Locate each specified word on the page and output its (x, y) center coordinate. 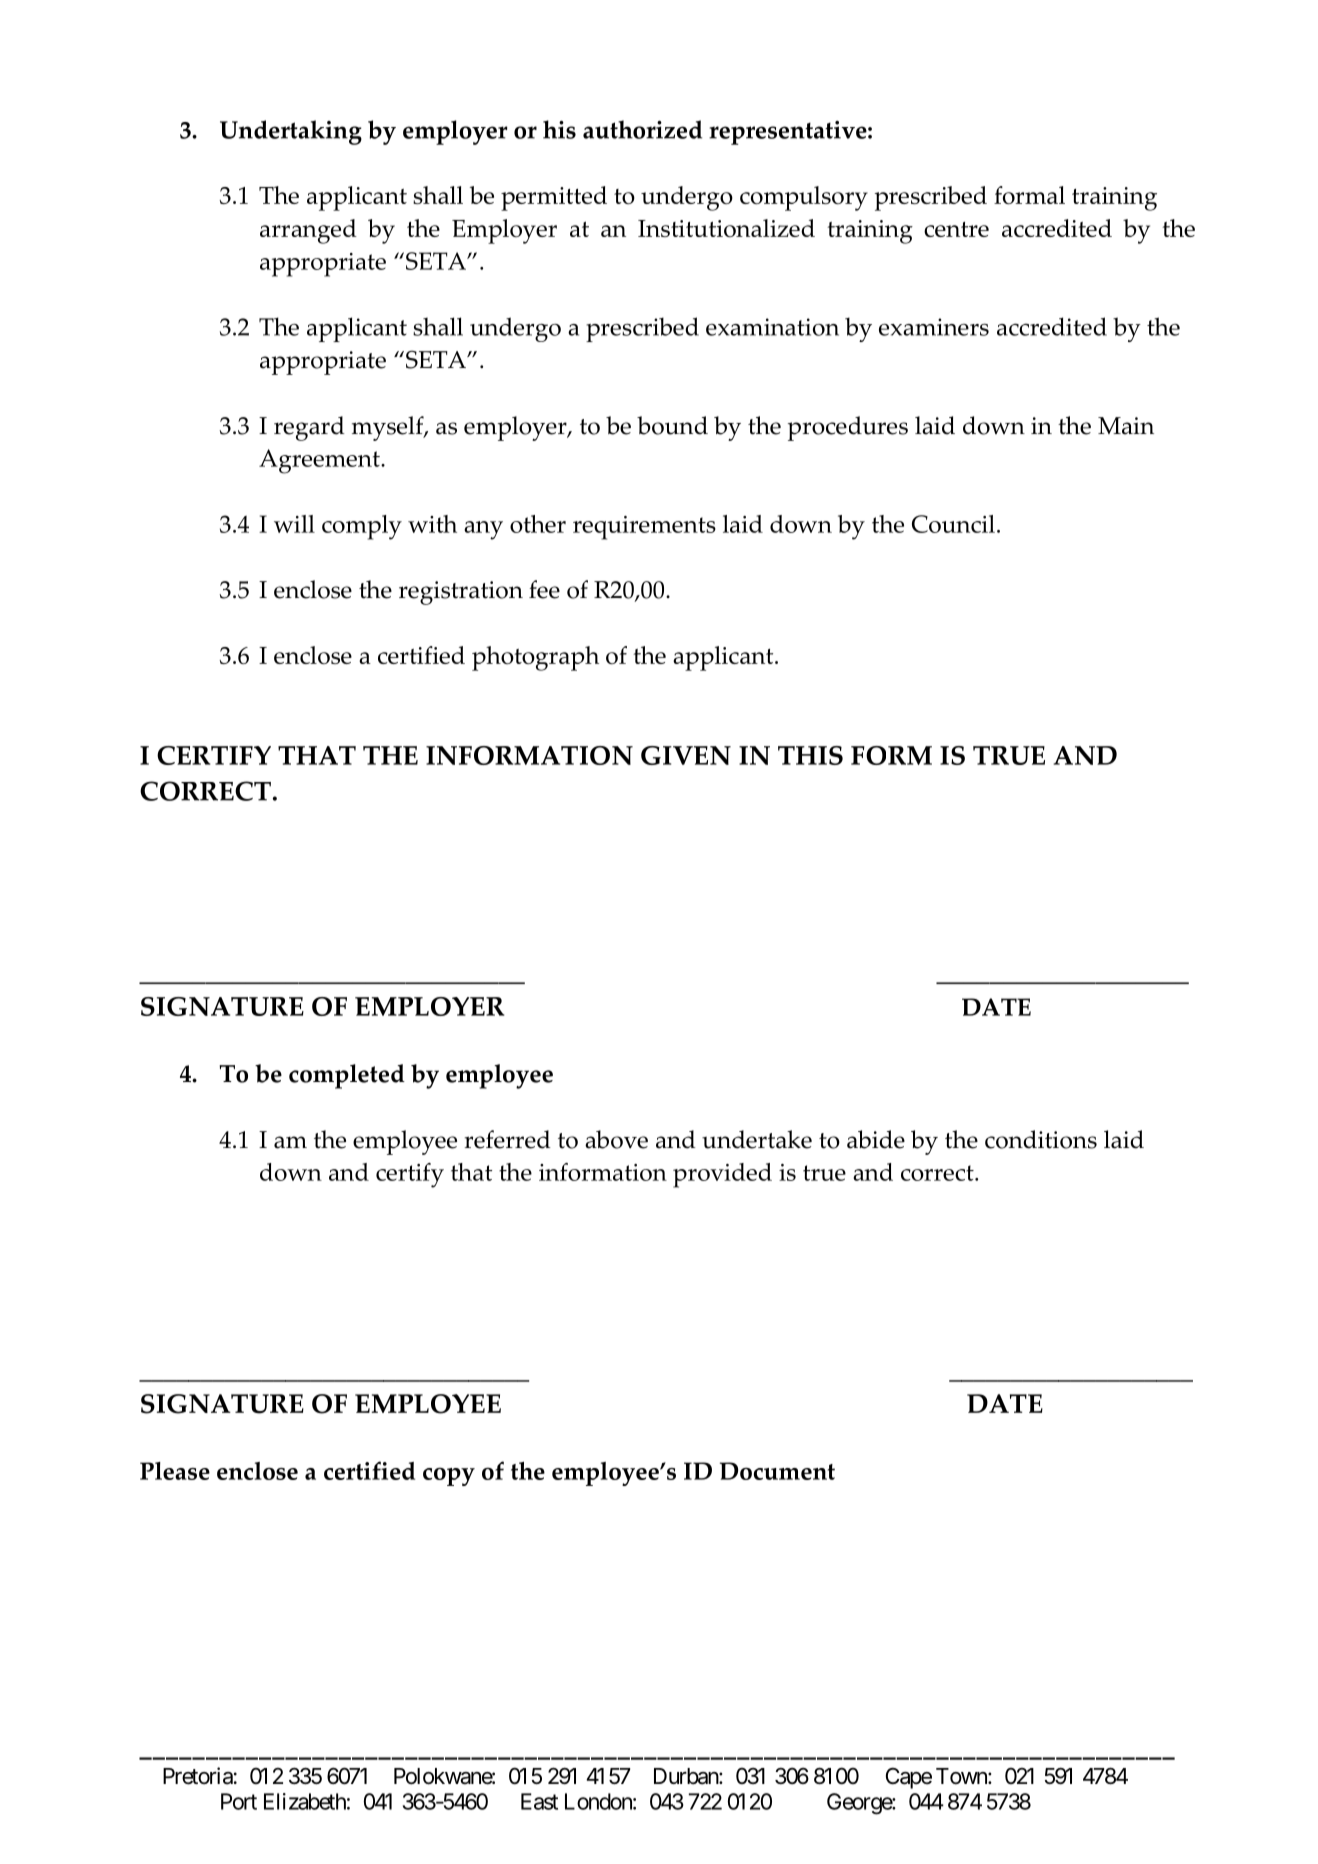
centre (956, 229)
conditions (1041, 1139)
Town (962, 1776)
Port (239, 1801)
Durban (687, 1776)
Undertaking (291, 132)
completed (347, 1076)
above (616, 1139)
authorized (642, 129)
